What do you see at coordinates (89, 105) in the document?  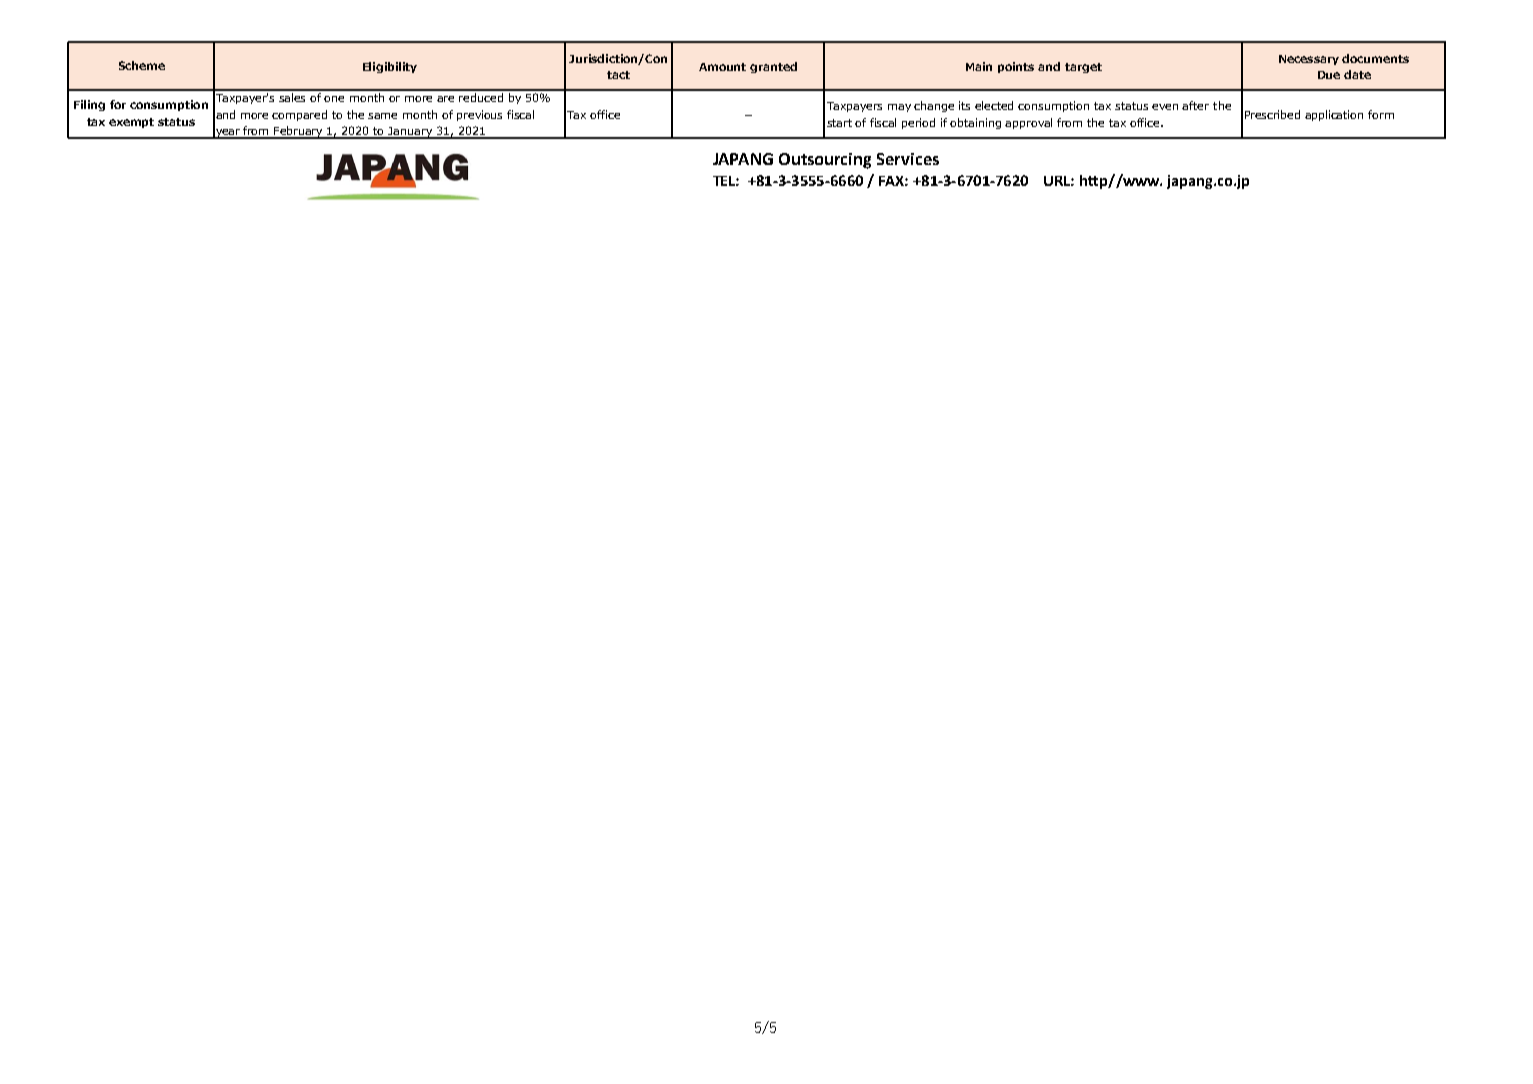 I see `Filing` at bounding box center [89, 105].
